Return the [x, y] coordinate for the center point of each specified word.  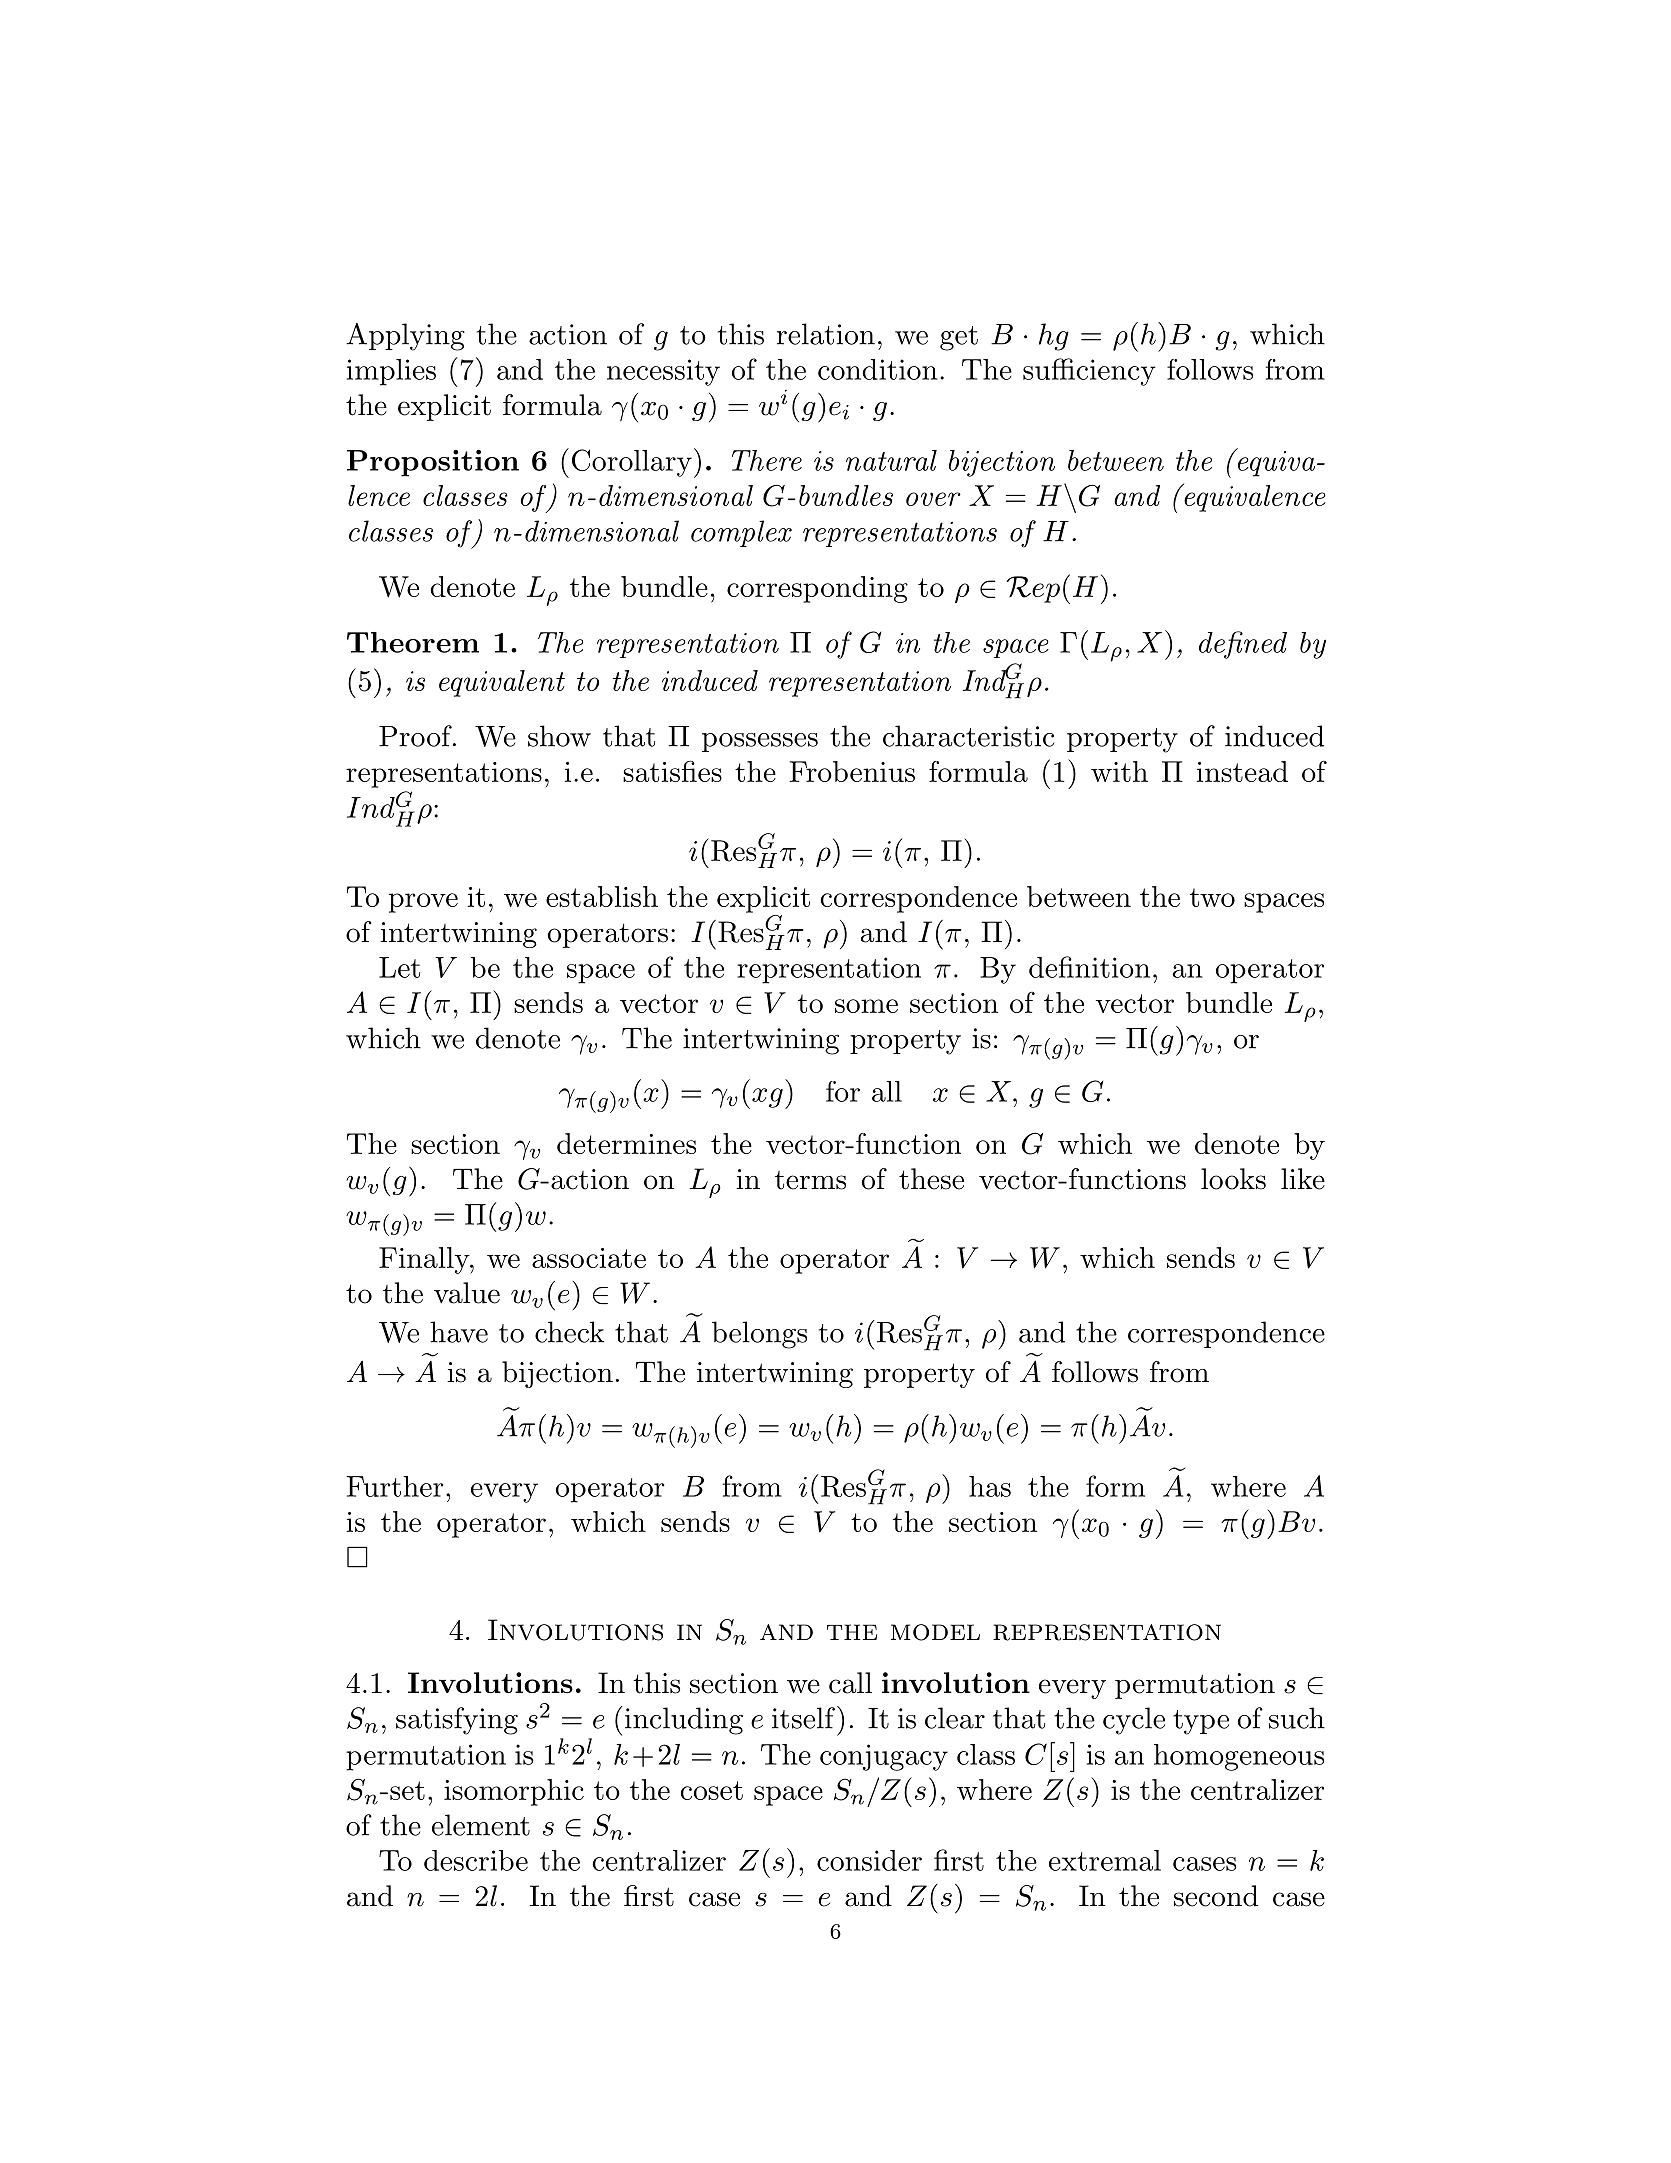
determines [626, 1143]
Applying [405, 337]
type [1201, 1722]
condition [878, 369]
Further [394, 1486]
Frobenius [852, 771]
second [1216, 1896]
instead [1242, 771]
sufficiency [1089, 372]
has [990, 1486]
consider [869, 1860]
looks [1233, 1179]
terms [810, 1180]
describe [476, 1860]
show [559, 736]
